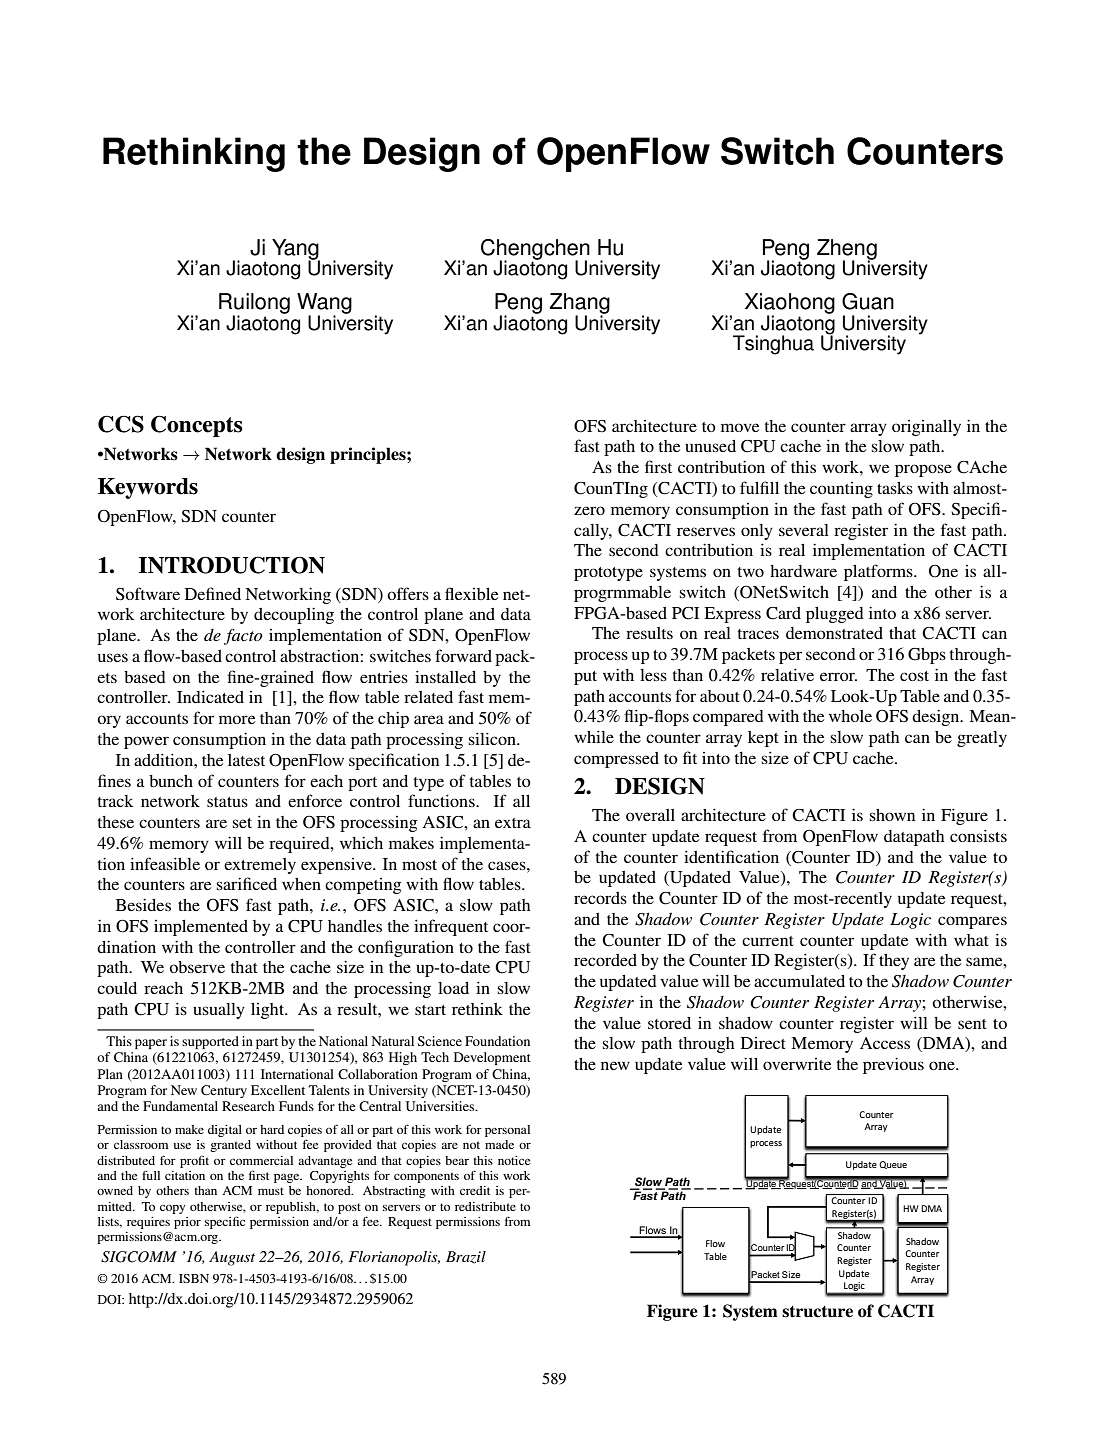  What do you see at coordinates (260, 866) in the page?
I see `extremely` at bounding box center [260, 866].
